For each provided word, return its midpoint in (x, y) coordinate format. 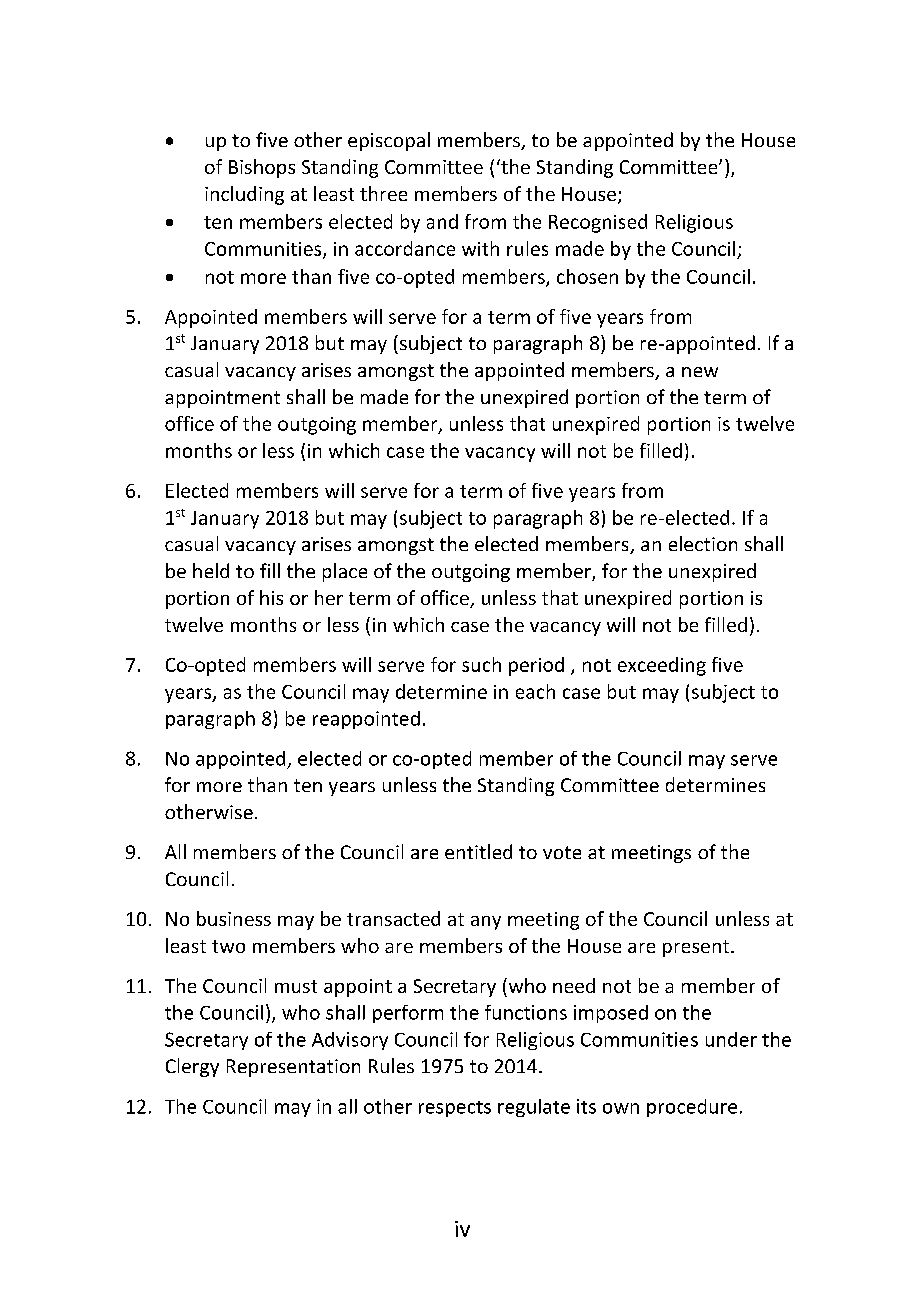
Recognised (598, 223)
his (271, 597)
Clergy (192, 1067)
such (481, 664)
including (244, 195)
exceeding (662, 666)
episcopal (389, 141)
